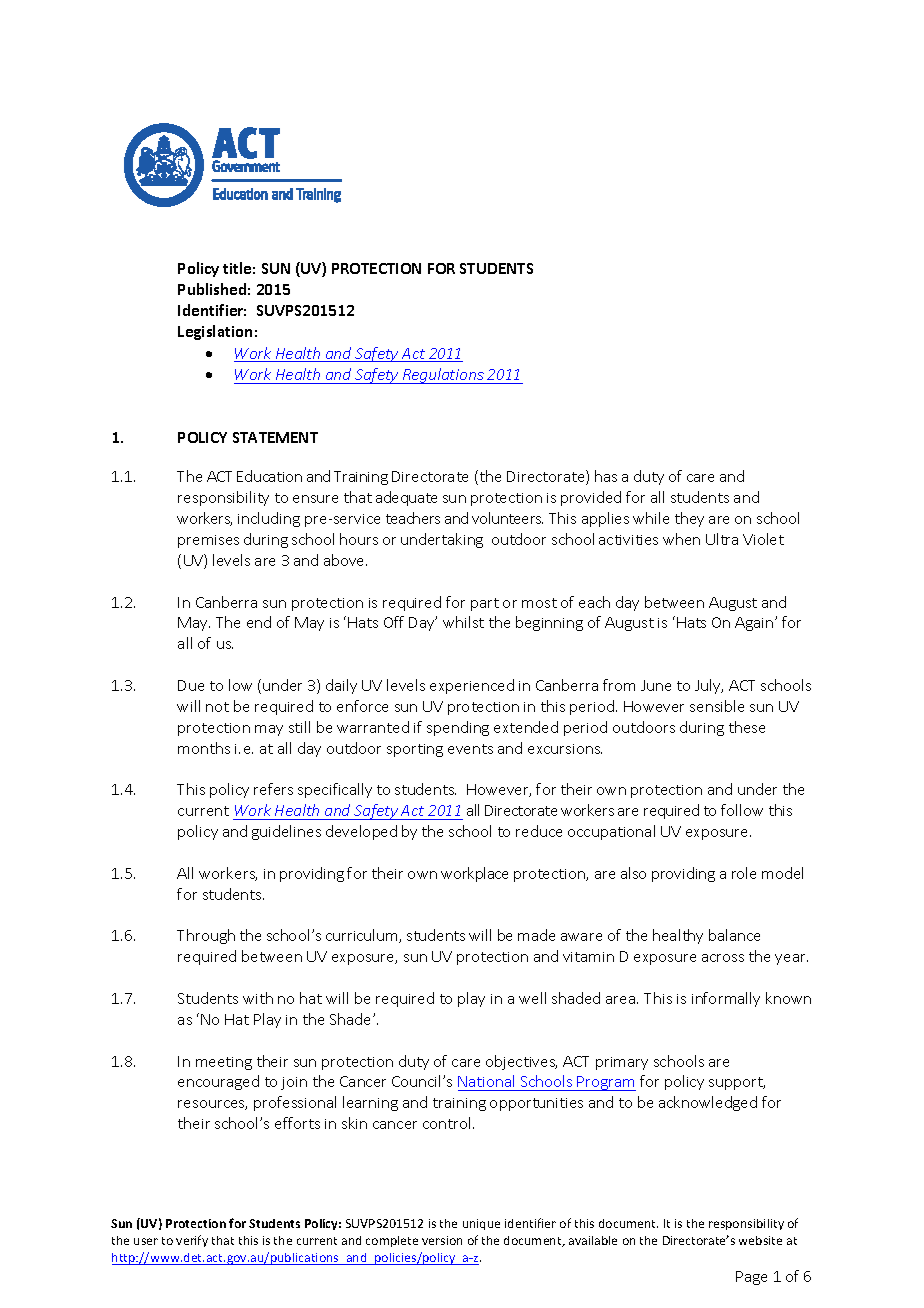  Describe the element at coordinates (275, 437) in the image. I see `STATEMENT` at that location.
